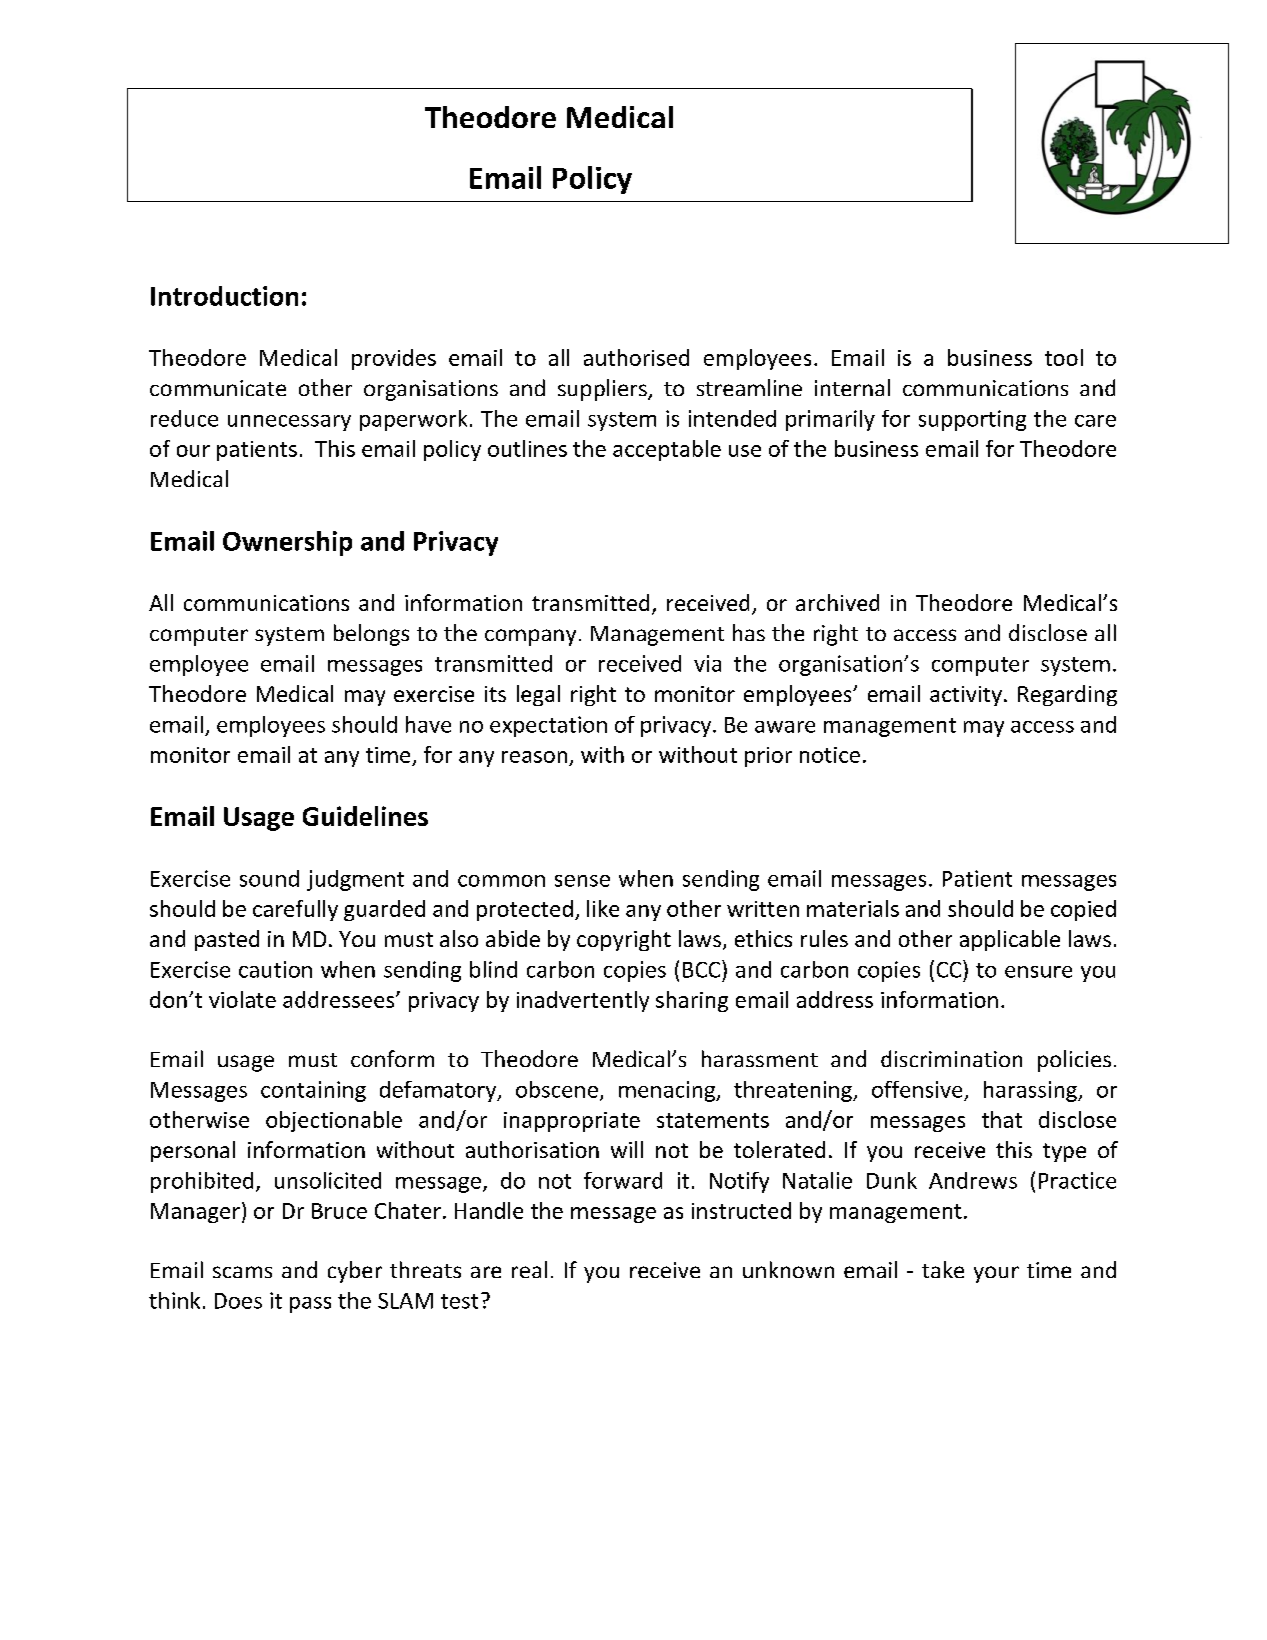 The image size is (1267, 1640). Describe the element at coordinates (951, 1058) in the image. I see `discrimination` at that location.
